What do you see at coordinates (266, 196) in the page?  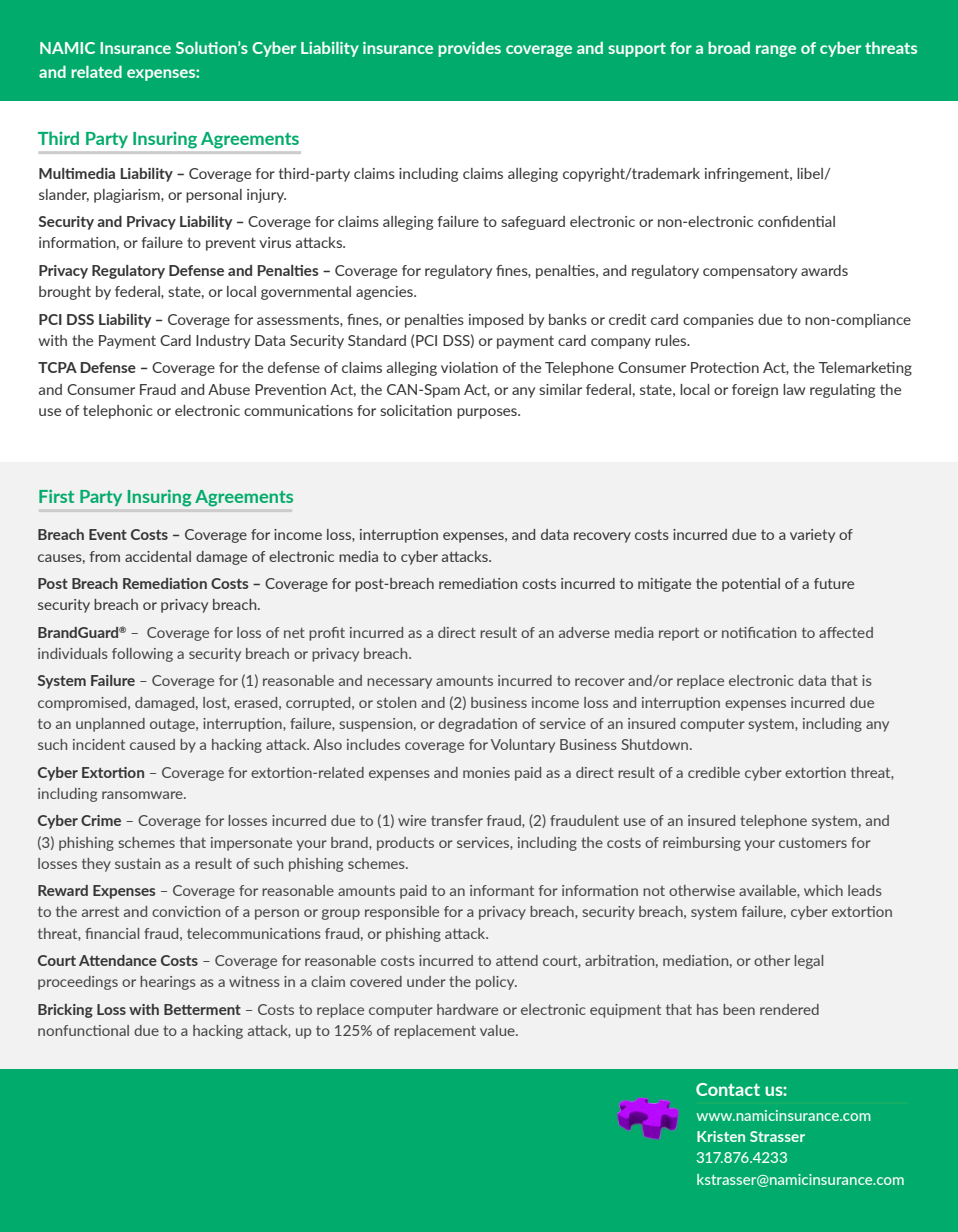 I see `injury` at bounding box center [266, 196].
